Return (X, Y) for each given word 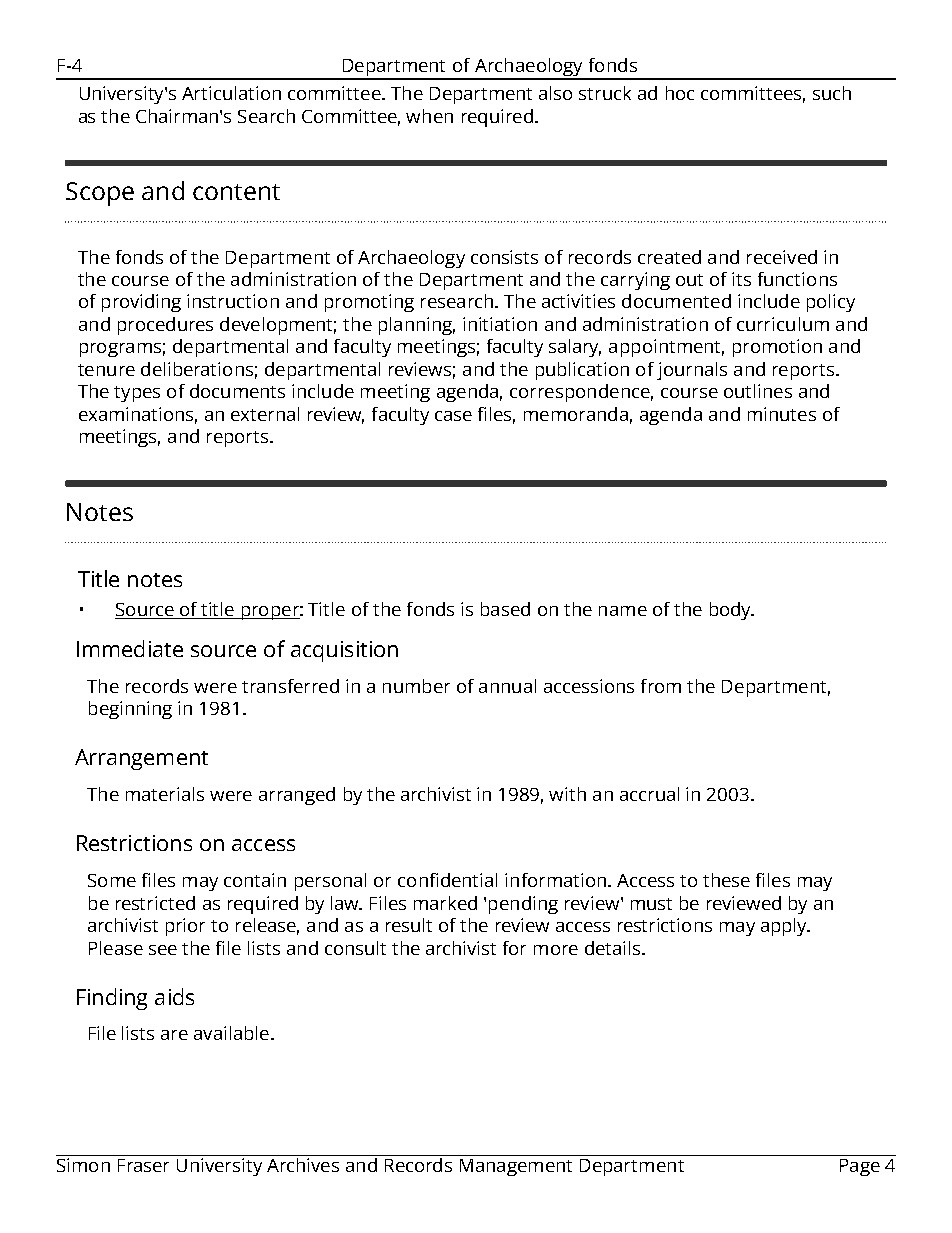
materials (165, 794)
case (453, 416)
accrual (649, 794)
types (137, 394)
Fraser (143, 1165)
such (832, 93)
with (567, 794)
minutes (782, 414)
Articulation (231, 93)
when (429, 116)
